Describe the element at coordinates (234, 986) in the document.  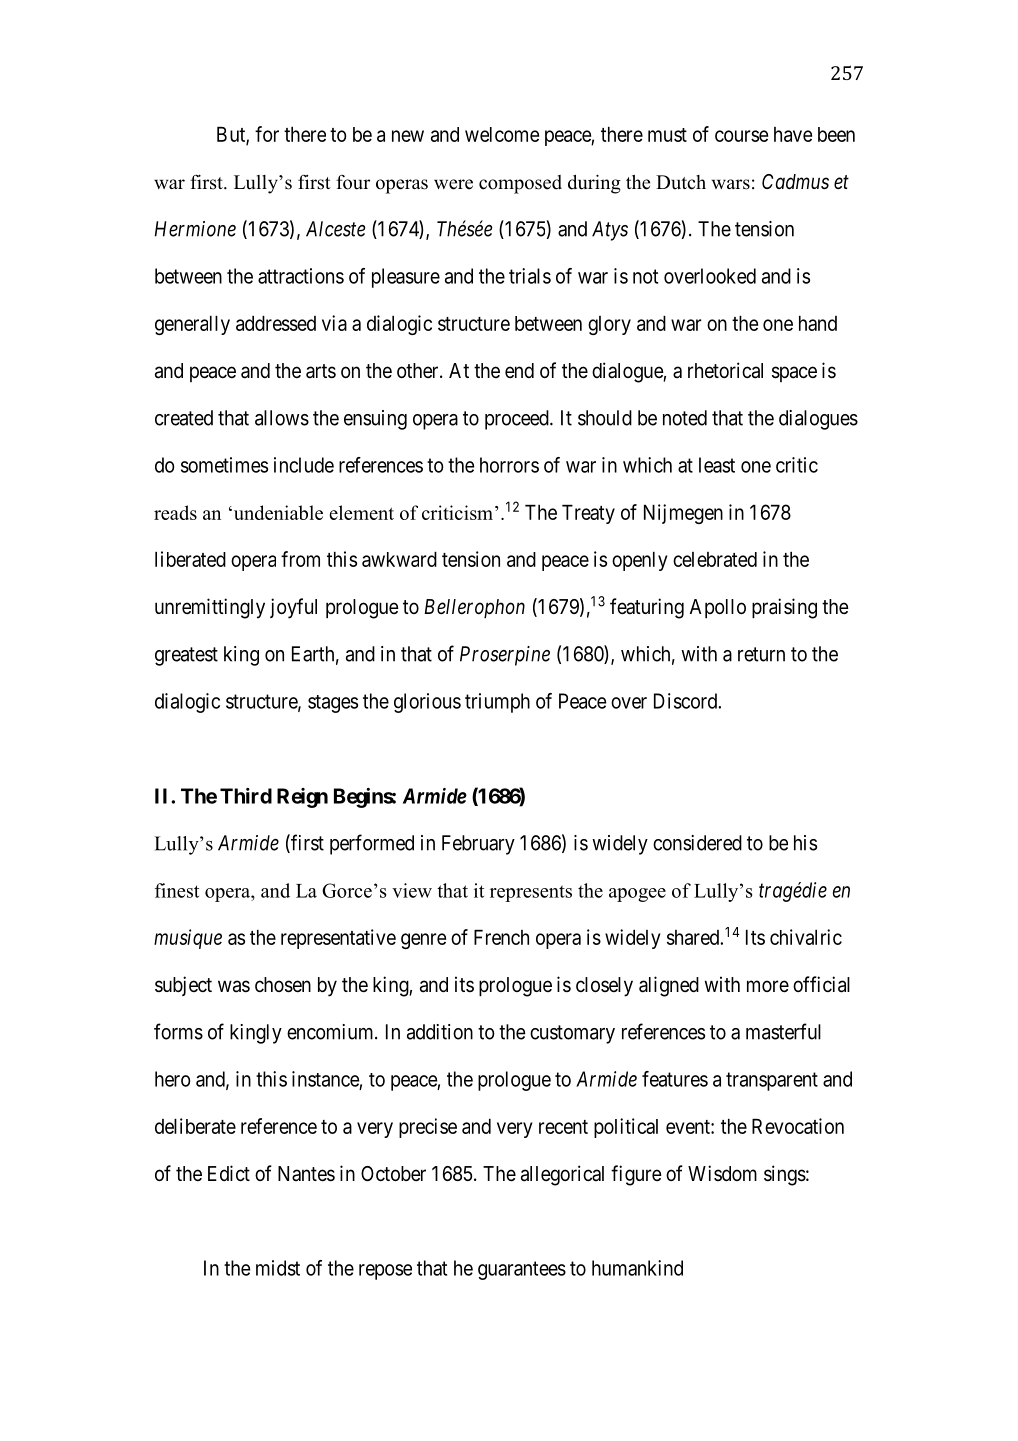
I see `was` at that location.
